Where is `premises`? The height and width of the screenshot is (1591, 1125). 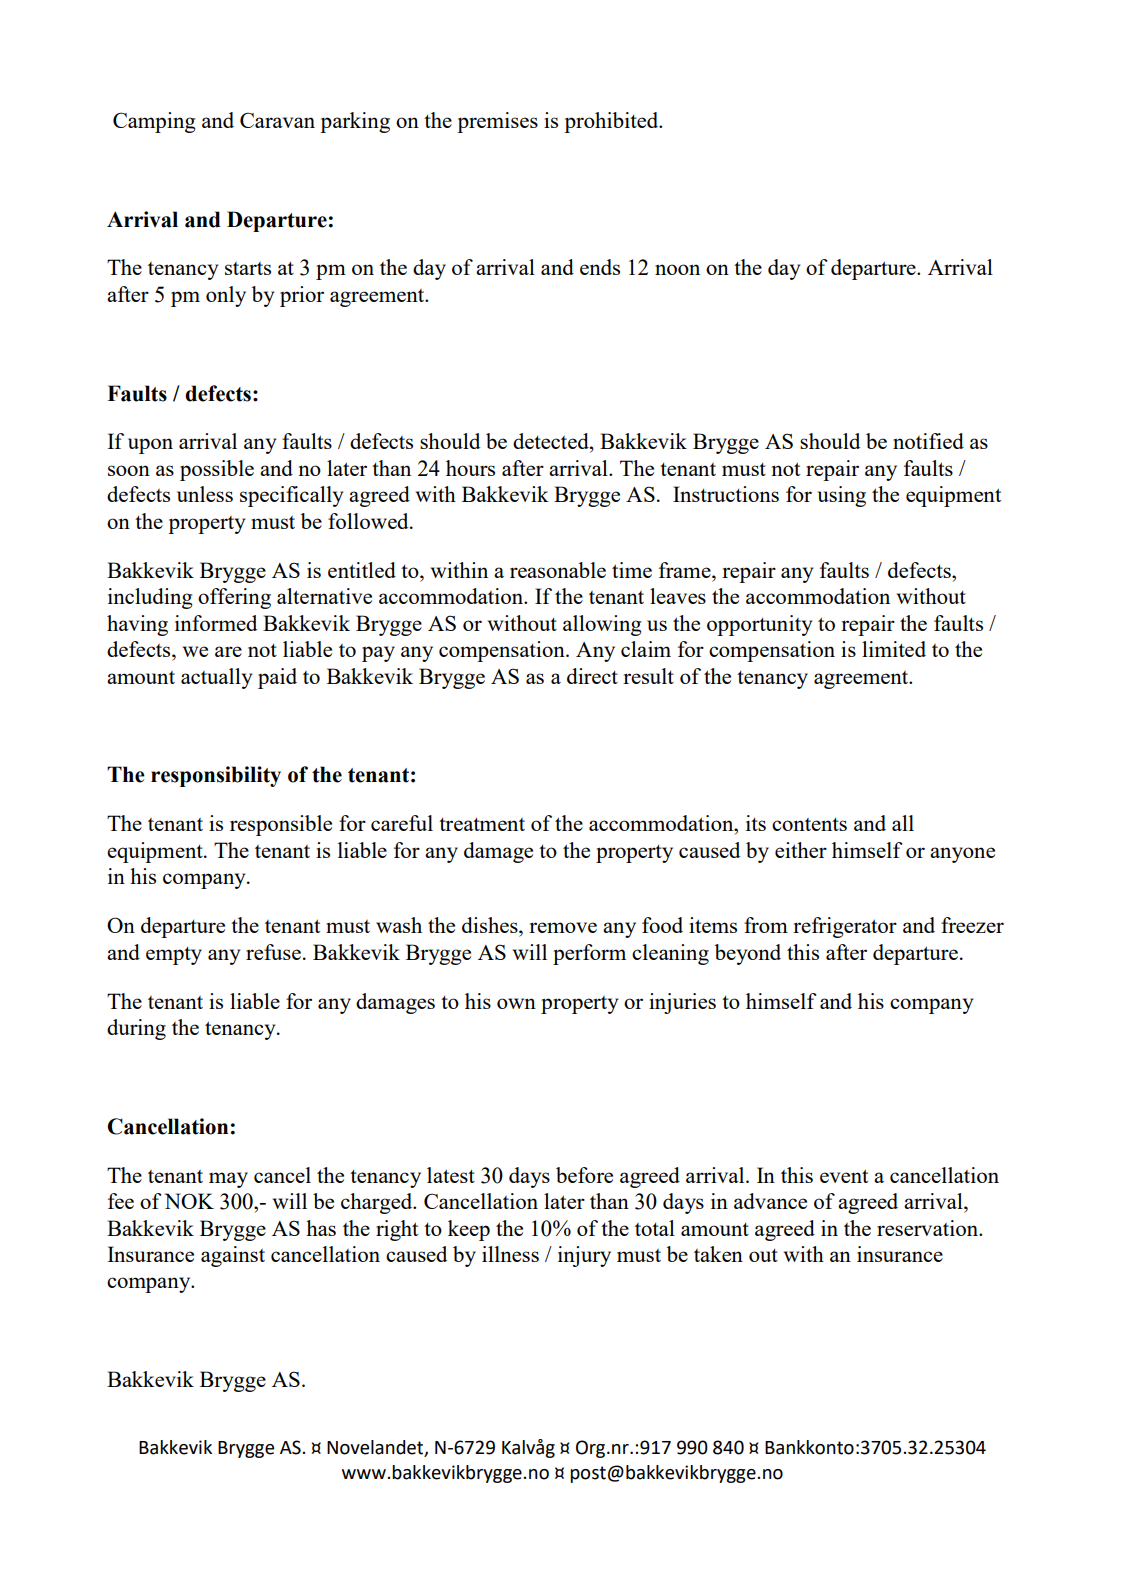
premises is located at coordinates (497, 122).
